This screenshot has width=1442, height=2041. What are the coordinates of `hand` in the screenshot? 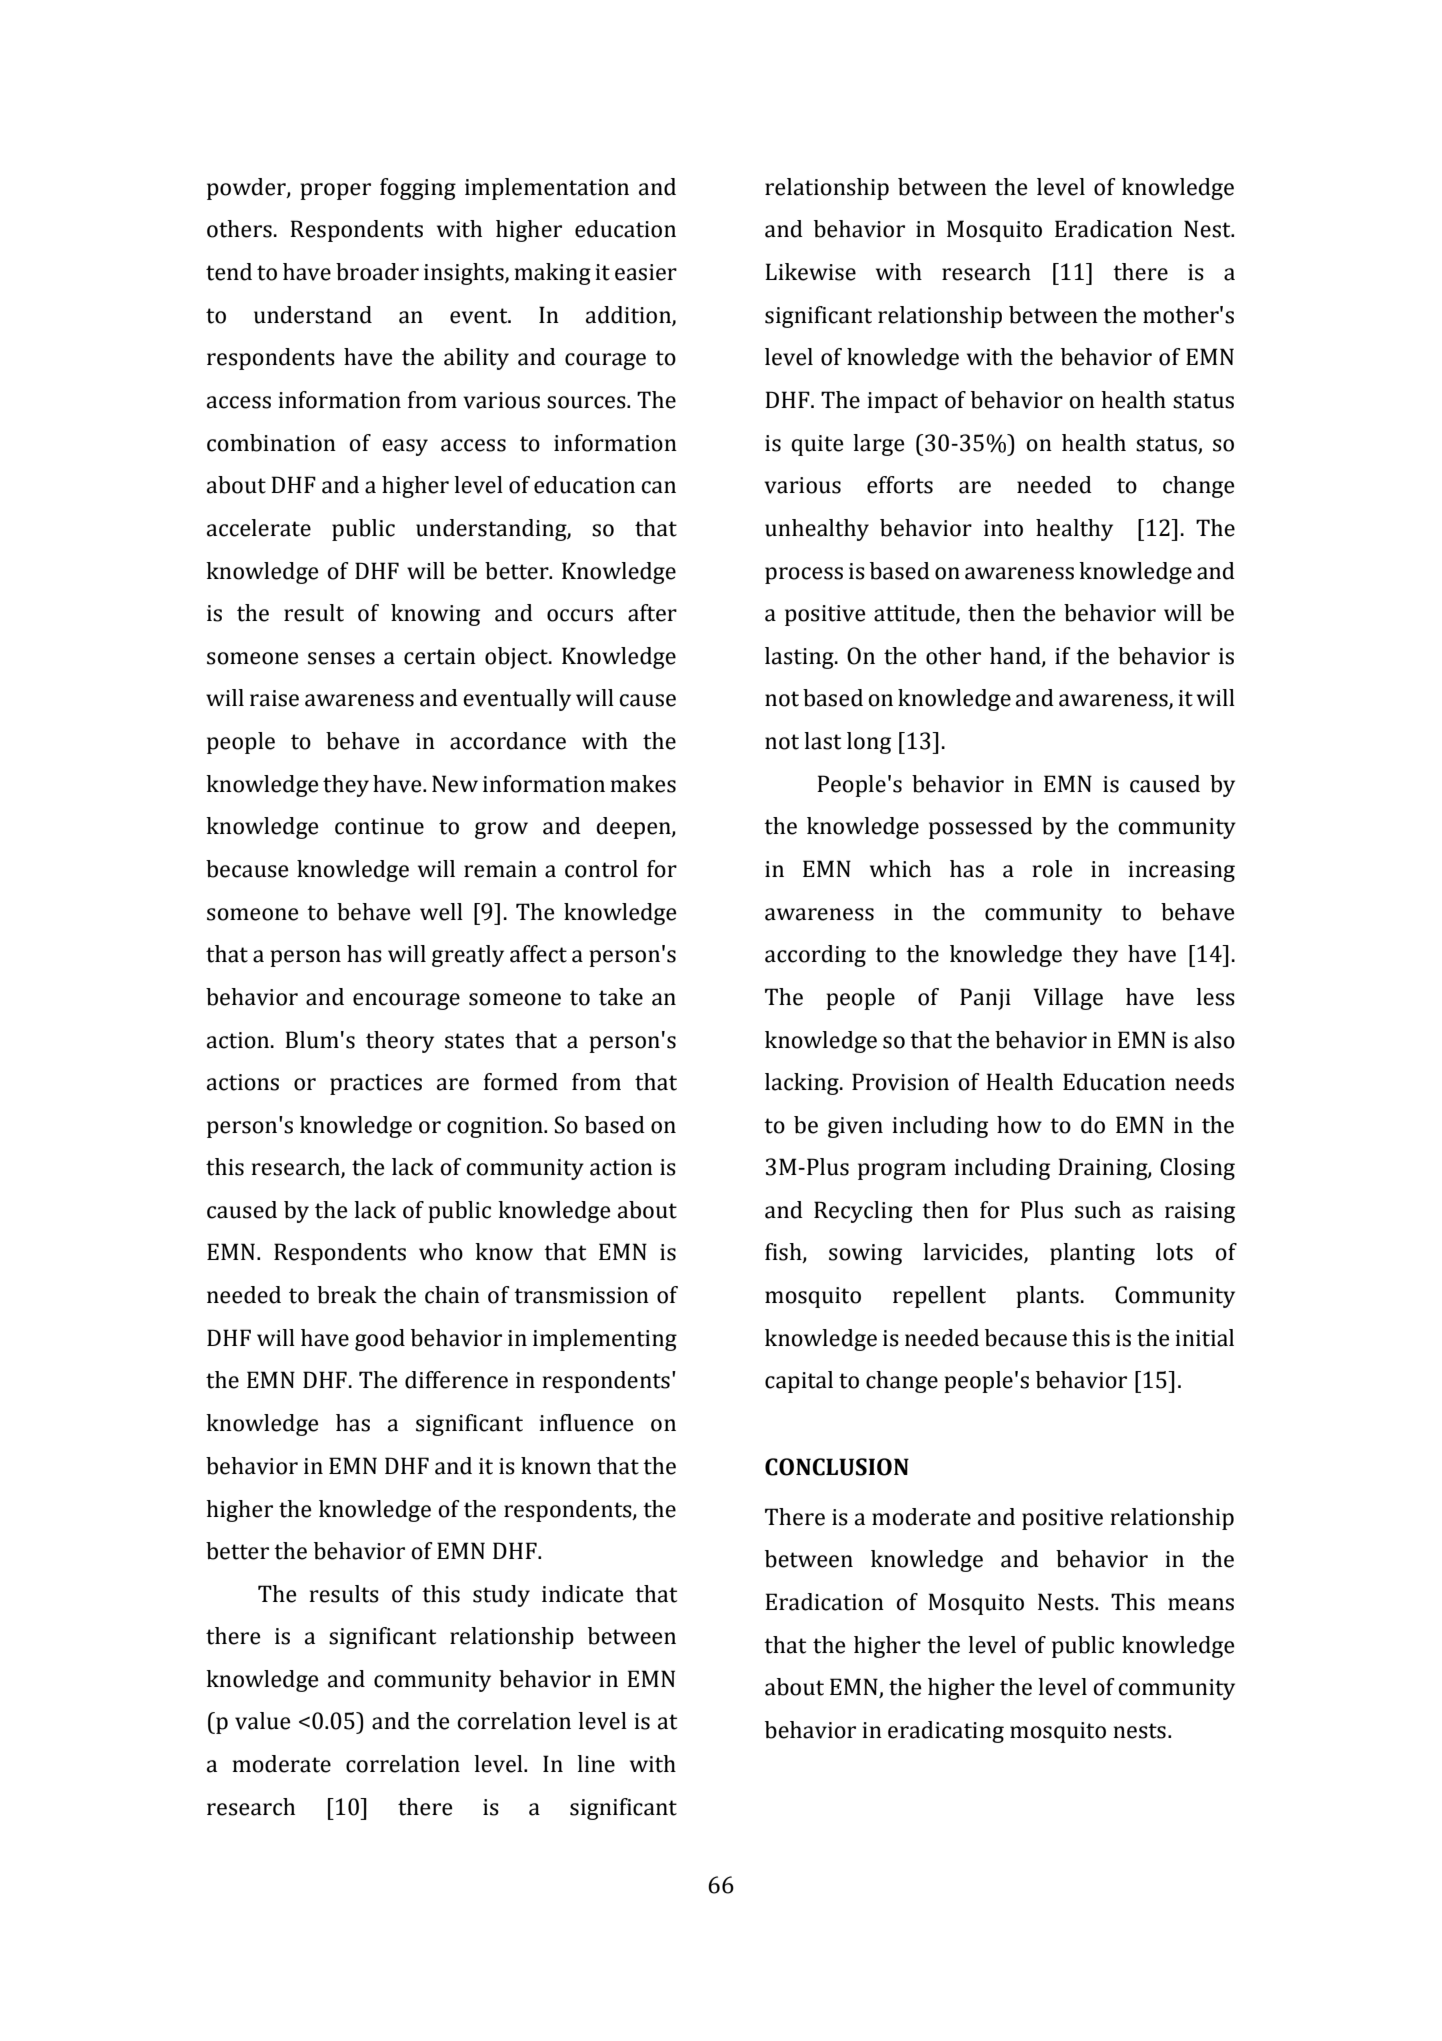 It's located at (1016, 657).
